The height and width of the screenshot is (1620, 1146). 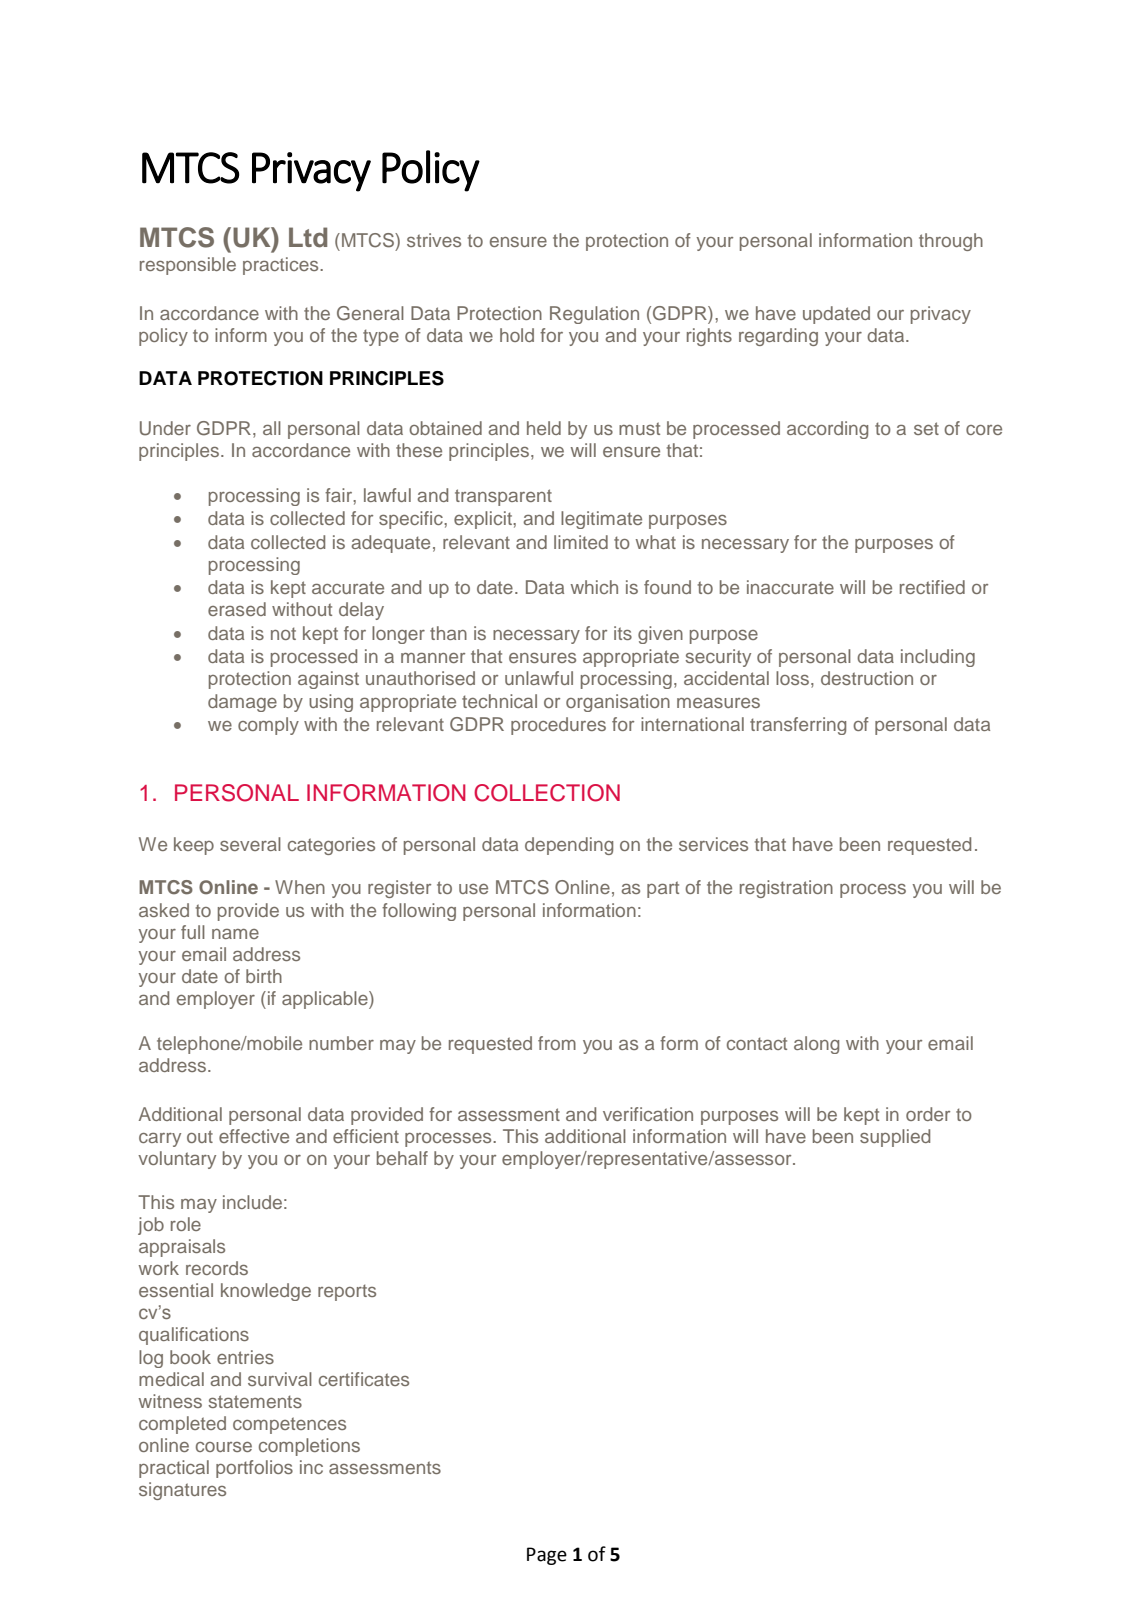 What do you see at coordinates (895, 1138) in the screenshot?
I see `supplied` at bounding box center [895, 1138].
